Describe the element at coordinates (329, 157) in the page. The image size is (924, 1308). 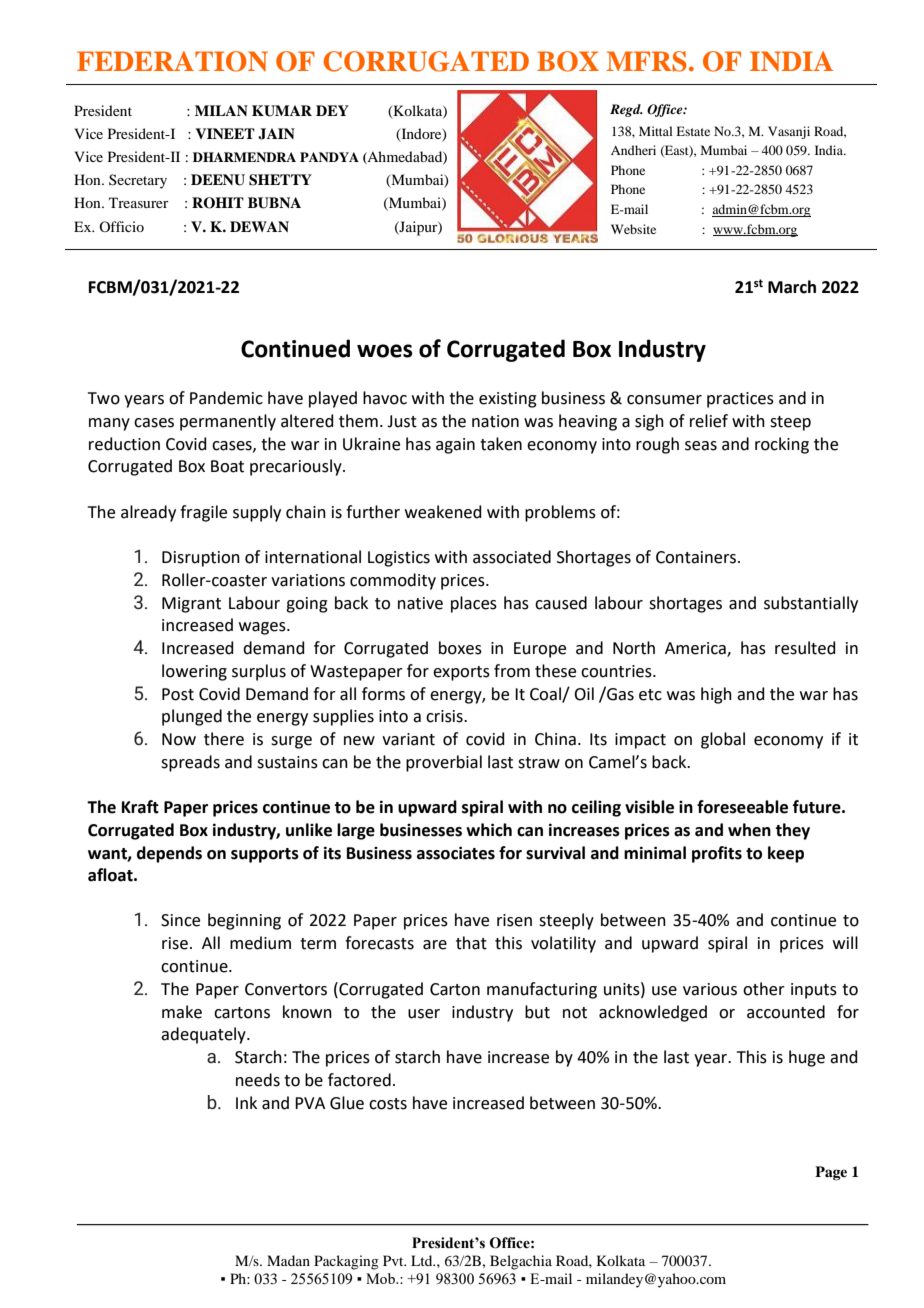
I see `PANDYA` at that location.
